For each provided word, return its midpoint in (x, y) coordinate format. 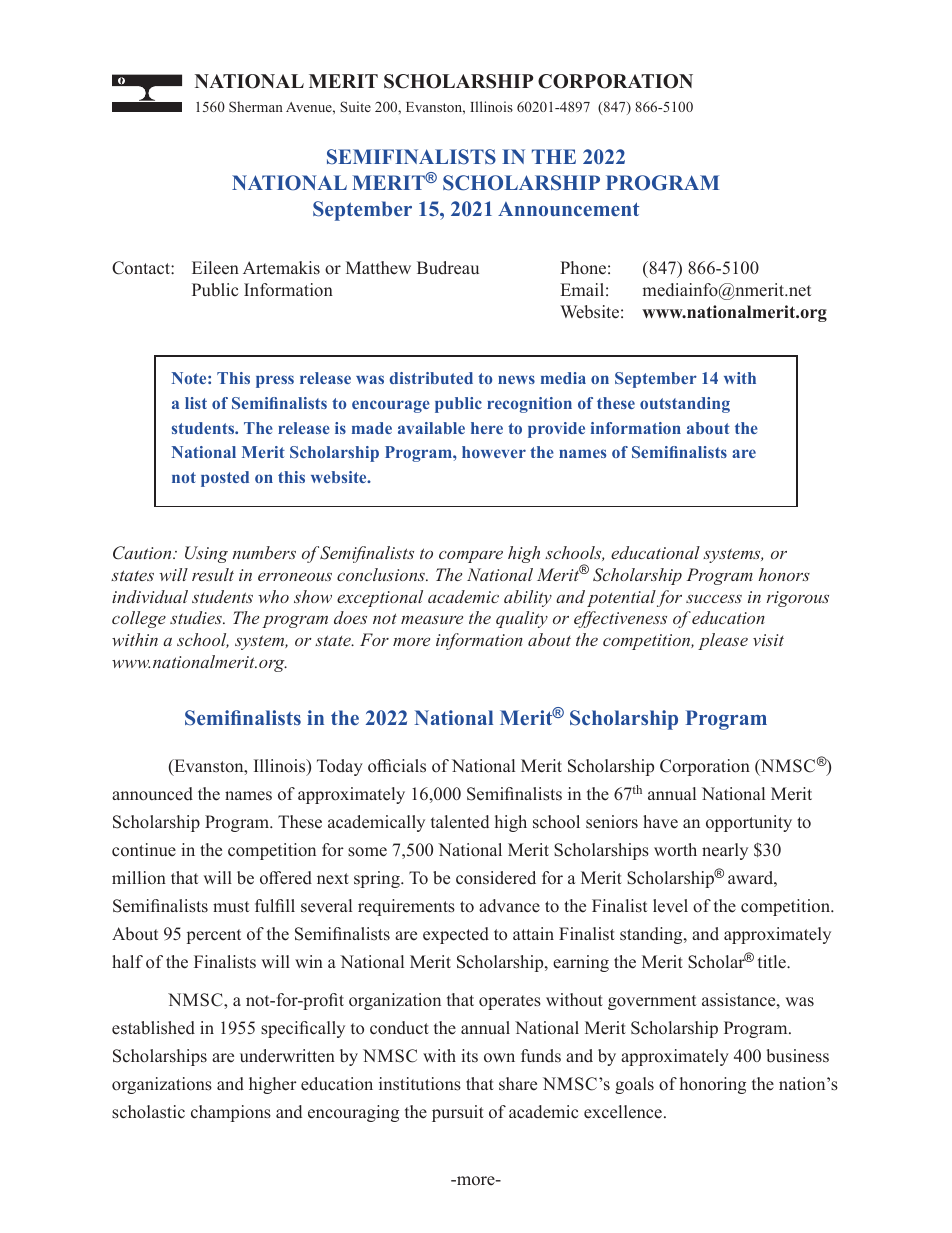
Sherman (256, 106)
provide (556, 430)
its (469, 1055)
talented (460, 822)
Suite (355, 106)
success (714, 599)
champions (231, 1113)
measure (432, 620)
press (275, 381)
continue (144, 850)
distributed (431, 378)
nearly (725, 851)
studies (197, 617)
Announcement (568, 209)
